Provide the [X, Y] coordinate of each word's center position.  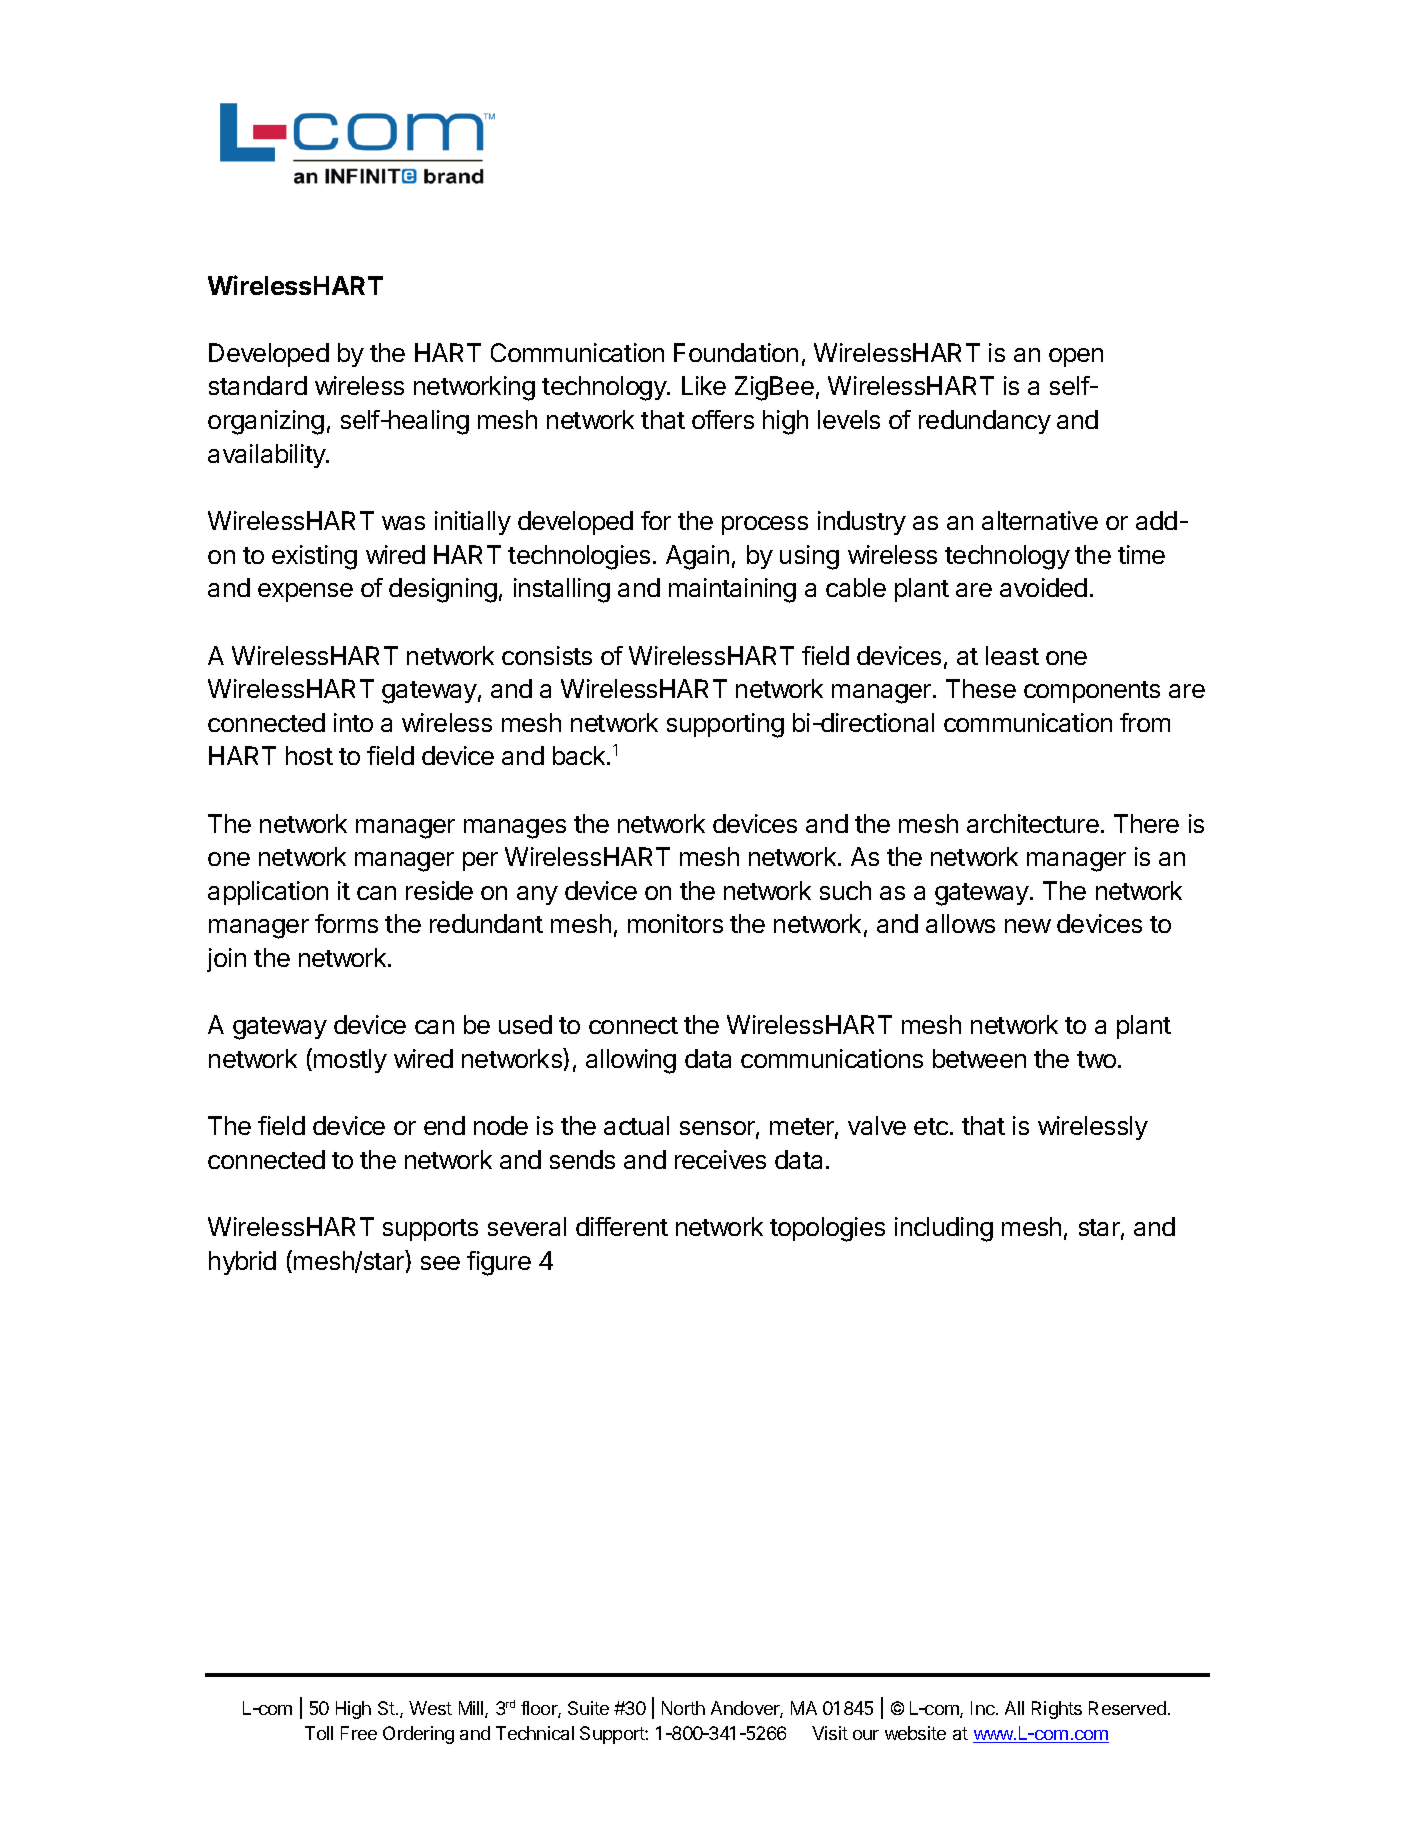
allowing [631, 1061]
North [683, 1708]
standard [258, 385]
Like [704, 385]
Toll [319, 1733]
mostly [350, 1061]
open [1076, 357]
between [979, 1058]
